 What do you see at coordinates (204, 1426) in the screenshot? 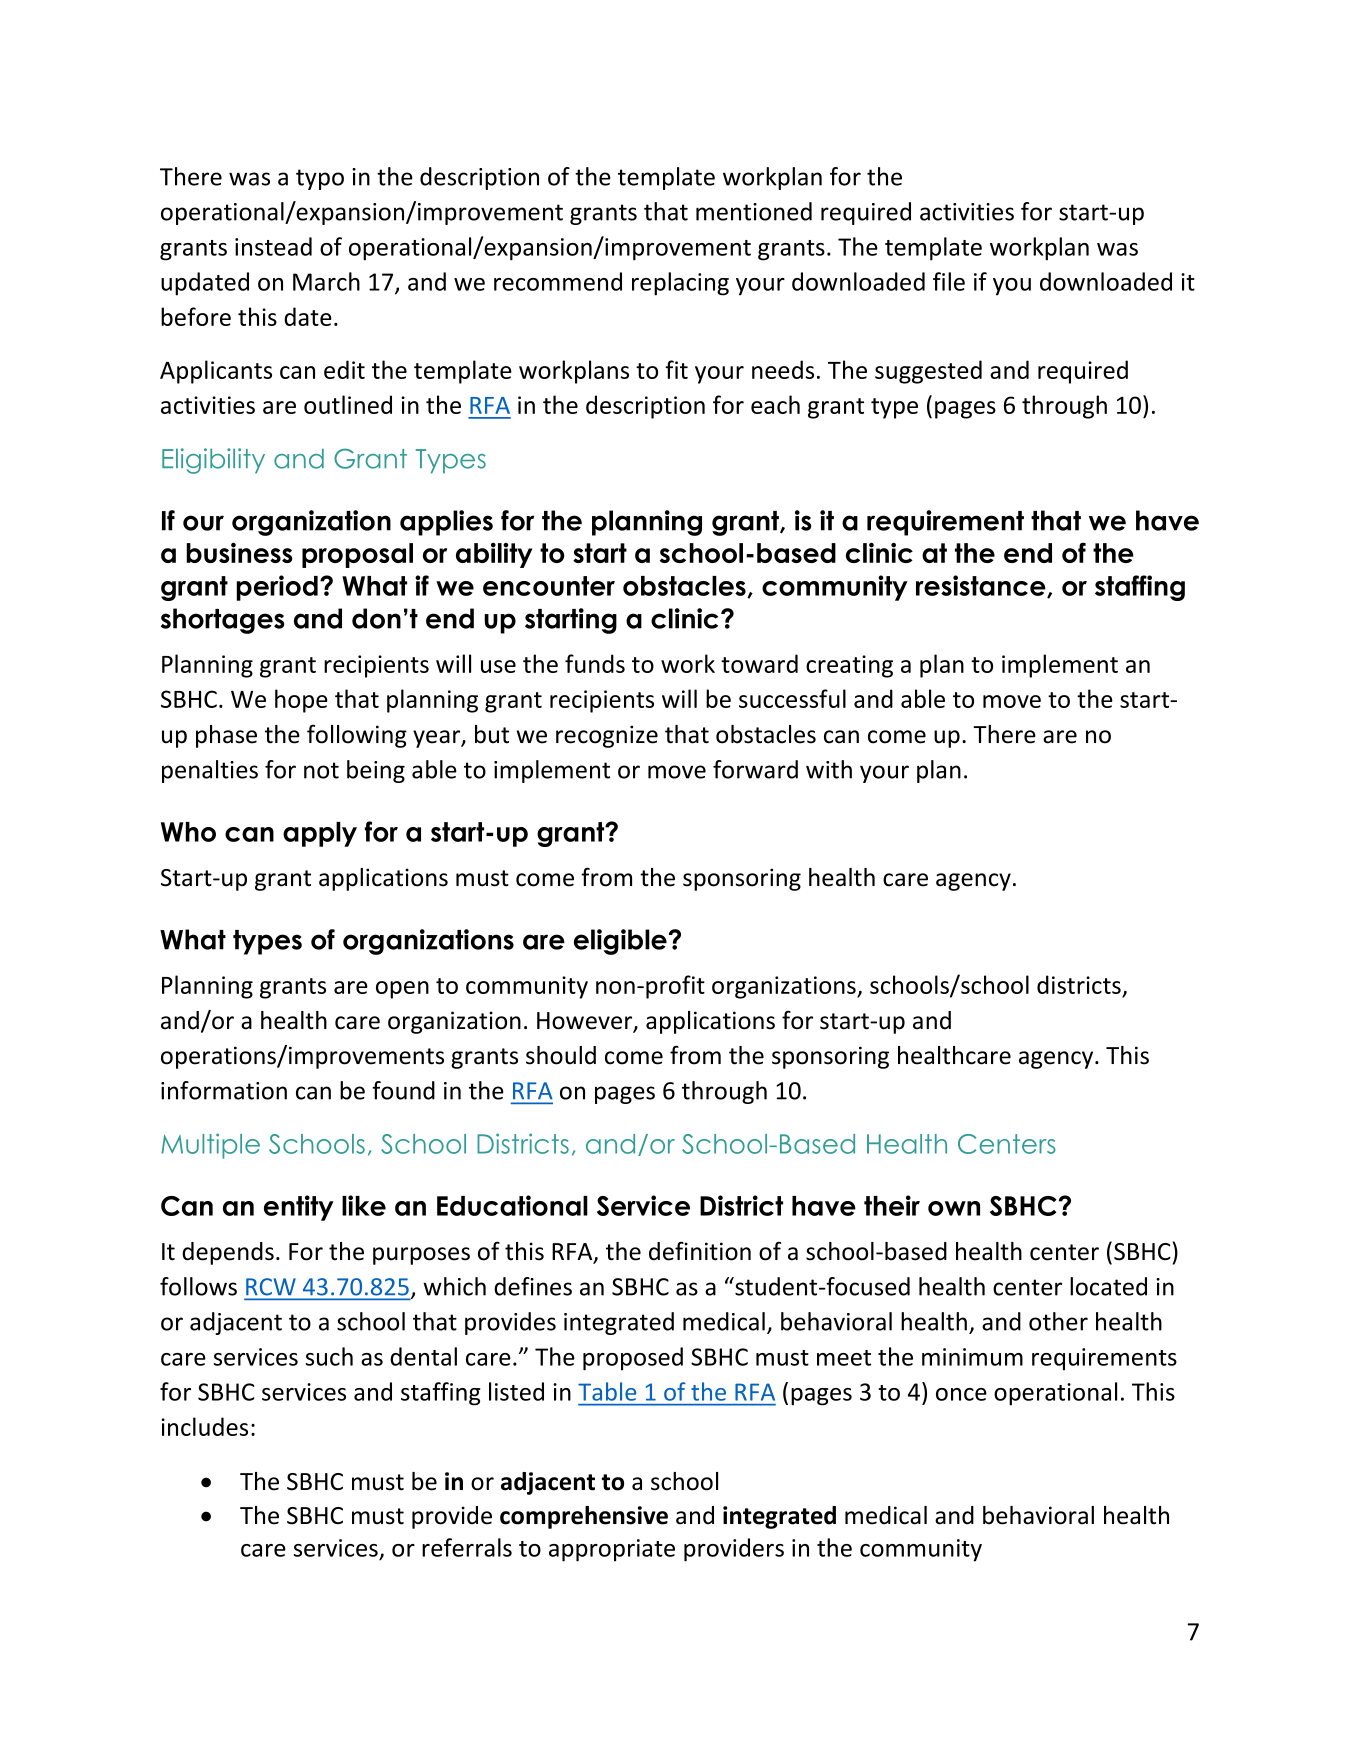
I see `includes` at bounding box center [204, 1426].
